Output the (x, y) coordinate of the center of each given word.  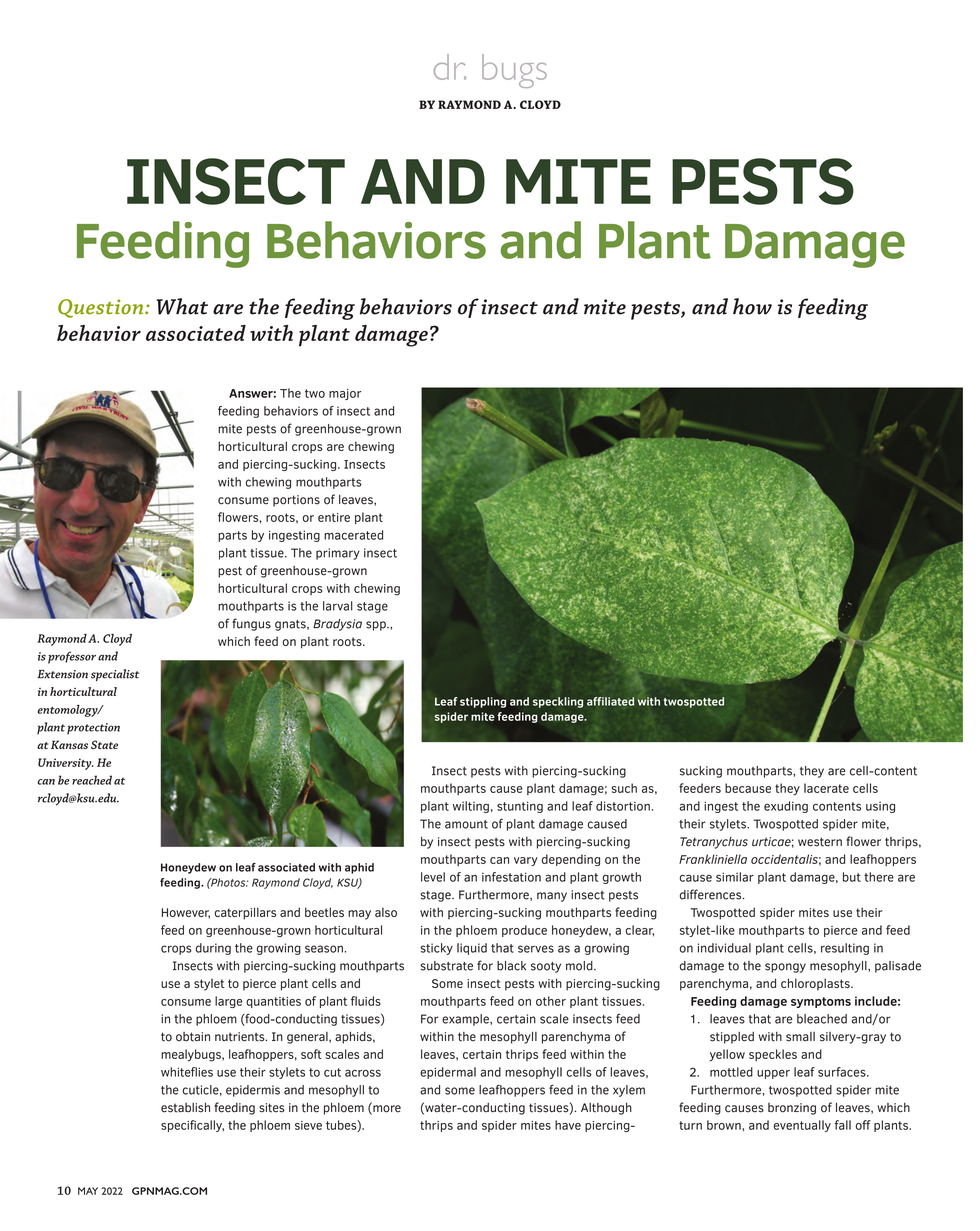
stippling (483, 702)
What (182, 306)
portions (296, 501)
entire (334, 517)
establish (185, 1107)
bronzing (792, 1109)
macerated (353, 535)
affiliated (610, 701)
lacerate (826, 788)
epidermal (448, 1073)
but (852, 877)
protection (93, 729)
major (345, 394)
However (186, 913)
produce (524, 931)
